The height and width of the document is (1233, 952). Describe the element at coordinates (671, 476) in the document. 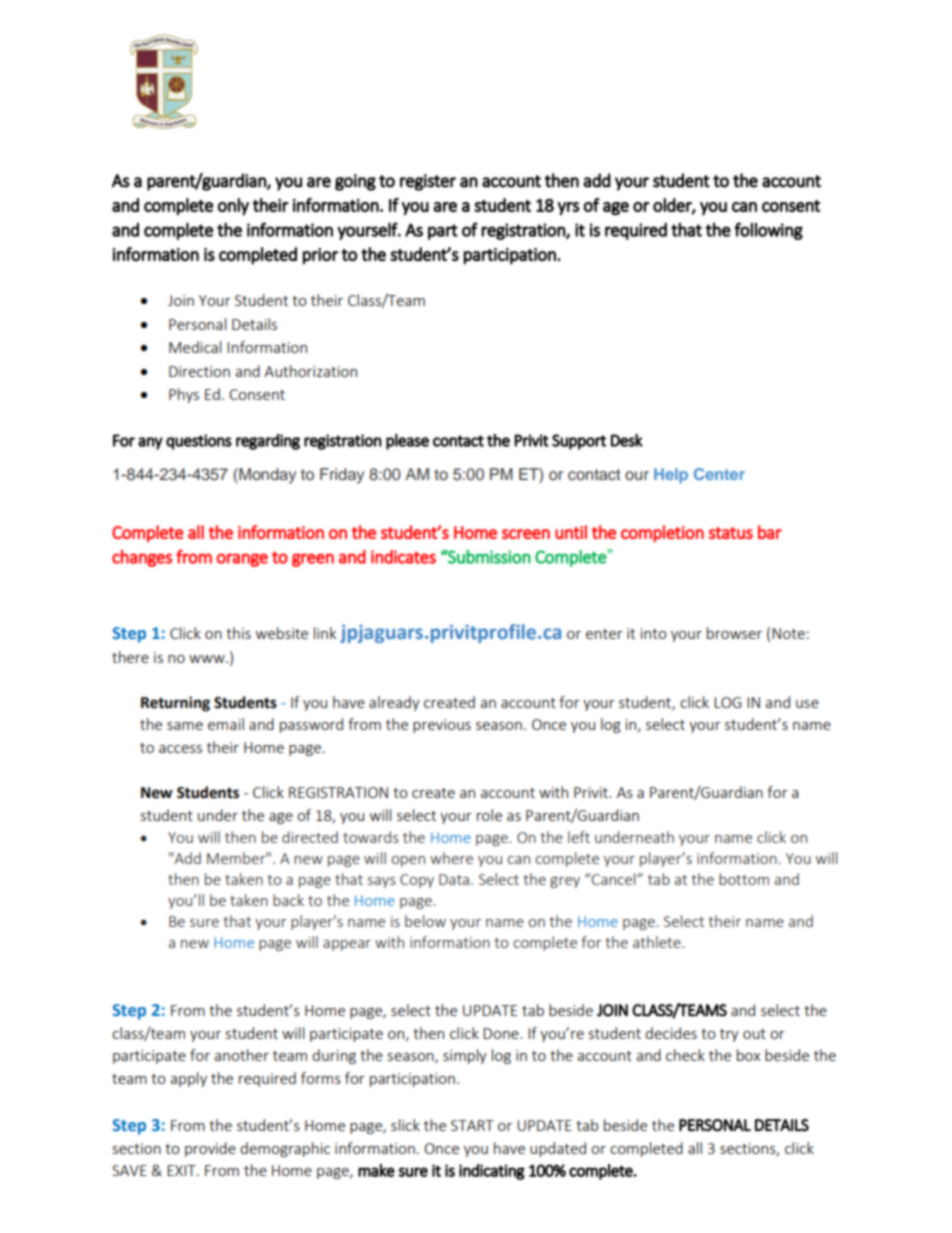

I see `Help` at that location.
